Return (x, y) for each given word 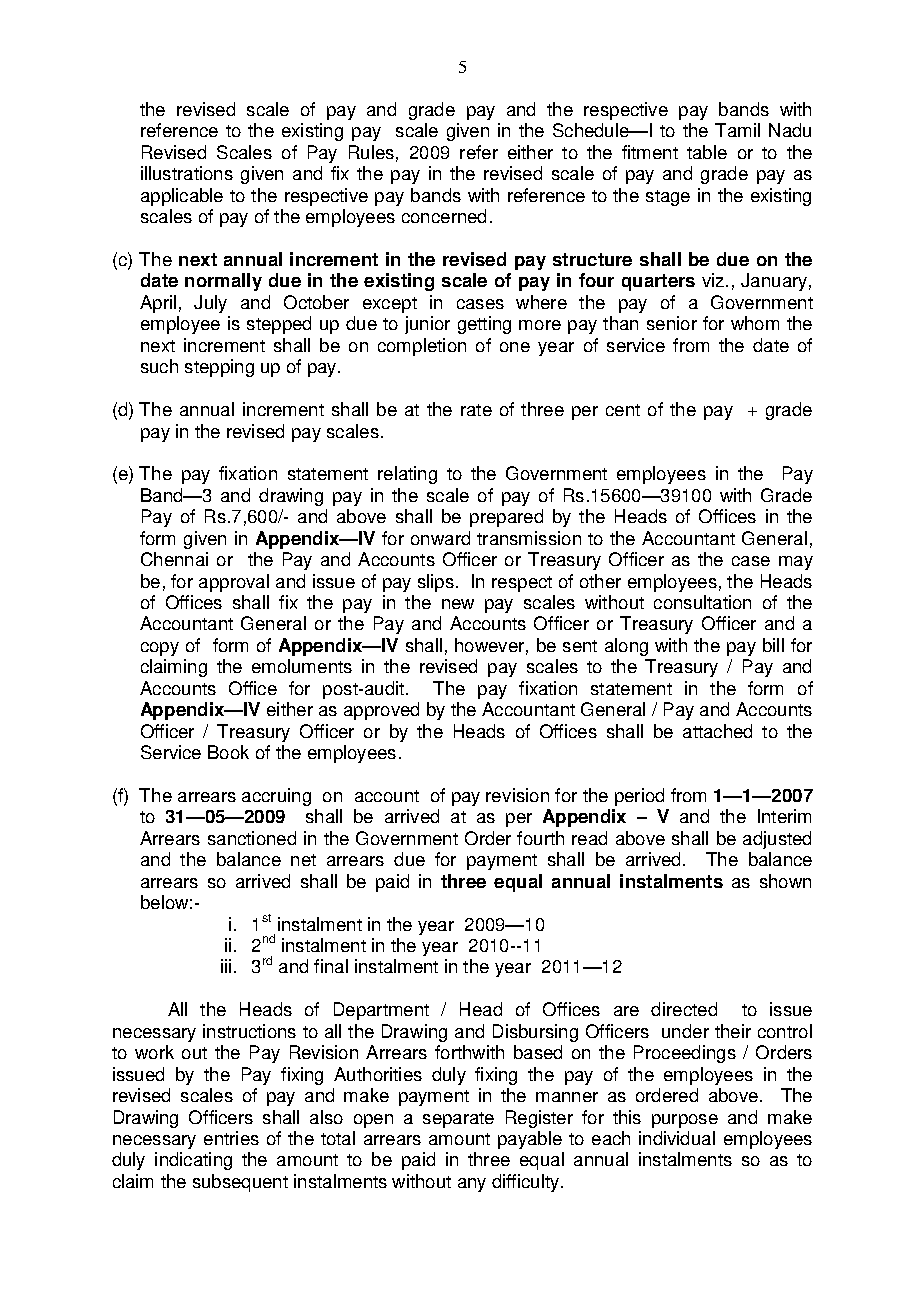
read (589, 838)
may (796, 563)
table (707, 152)
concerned (444, 216)
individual (677, 1138)
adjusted (777, 840)
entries (231, 1138)
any (472, 1185)
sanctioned (252, 838)
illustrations (187, 173)
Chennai (174, 559)
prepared (506, 518)
